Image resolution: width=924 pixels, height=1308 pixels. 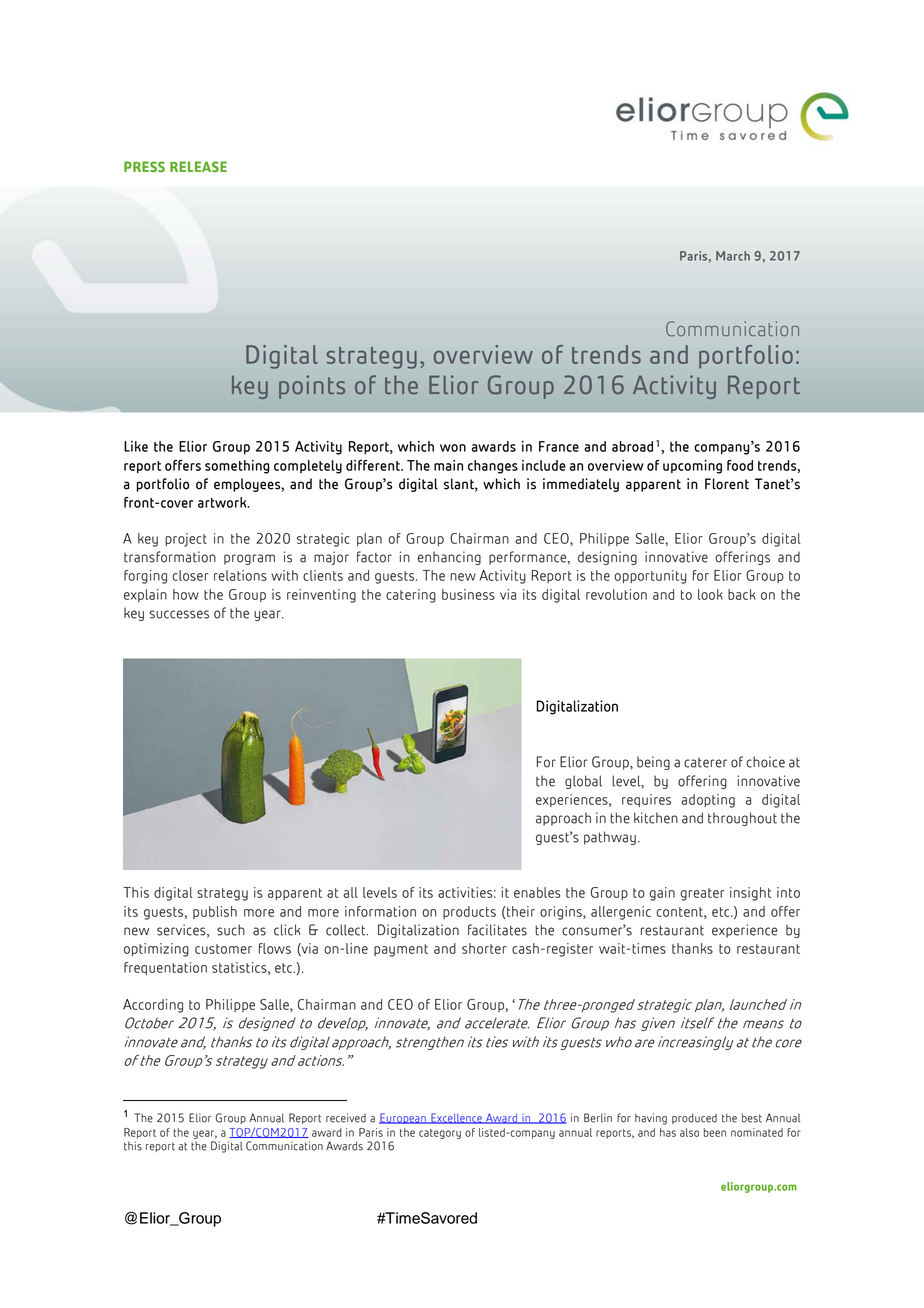 I want to click on global, so click(x=583, y=782).
